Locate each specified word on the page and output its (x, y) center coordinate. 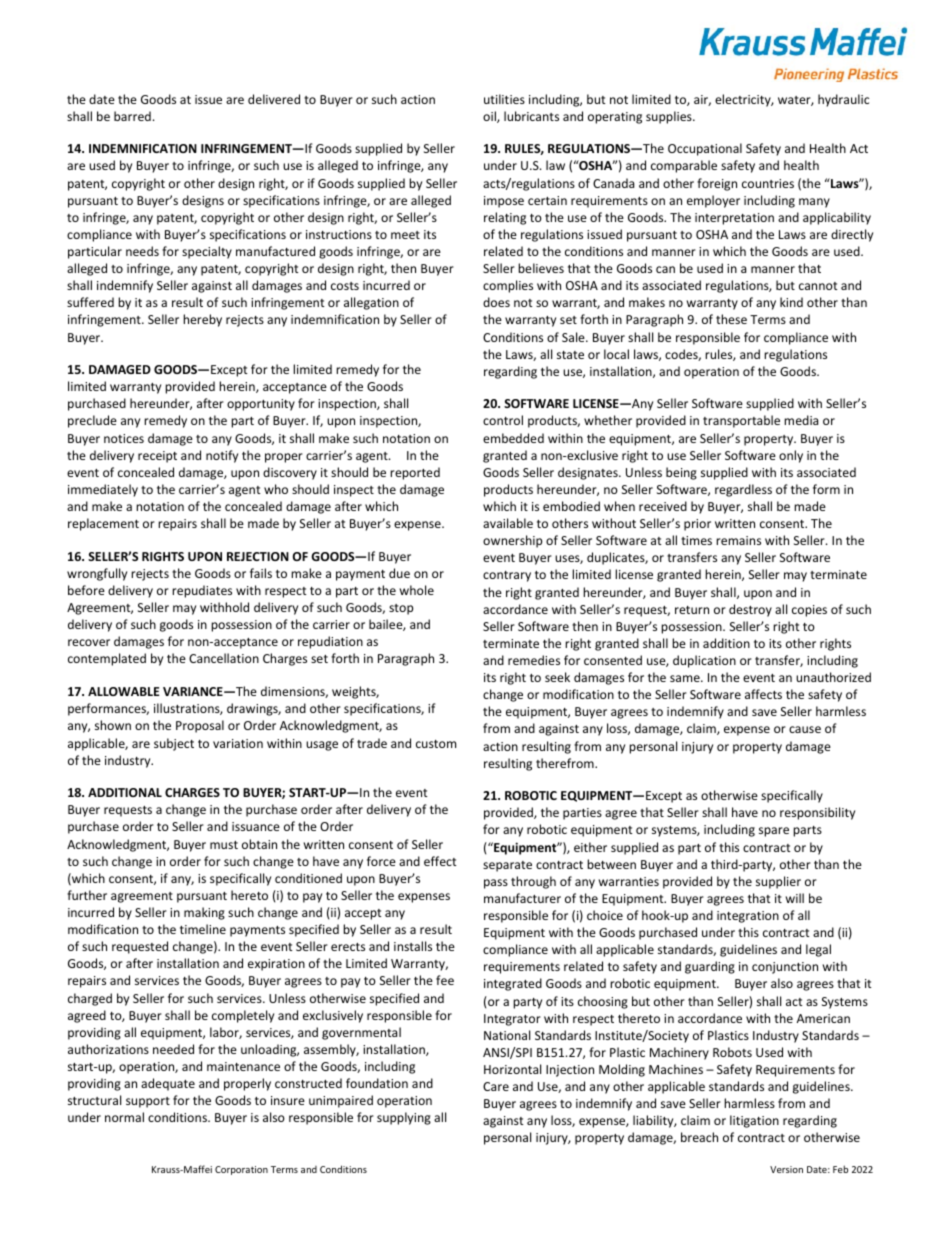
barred (132, 116)
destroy (750, 610)
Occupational (705, 149)
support (148, 1102)
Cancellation (224, 658)
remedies (534, 660)
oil (490, 117)
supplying (404, 1118)
